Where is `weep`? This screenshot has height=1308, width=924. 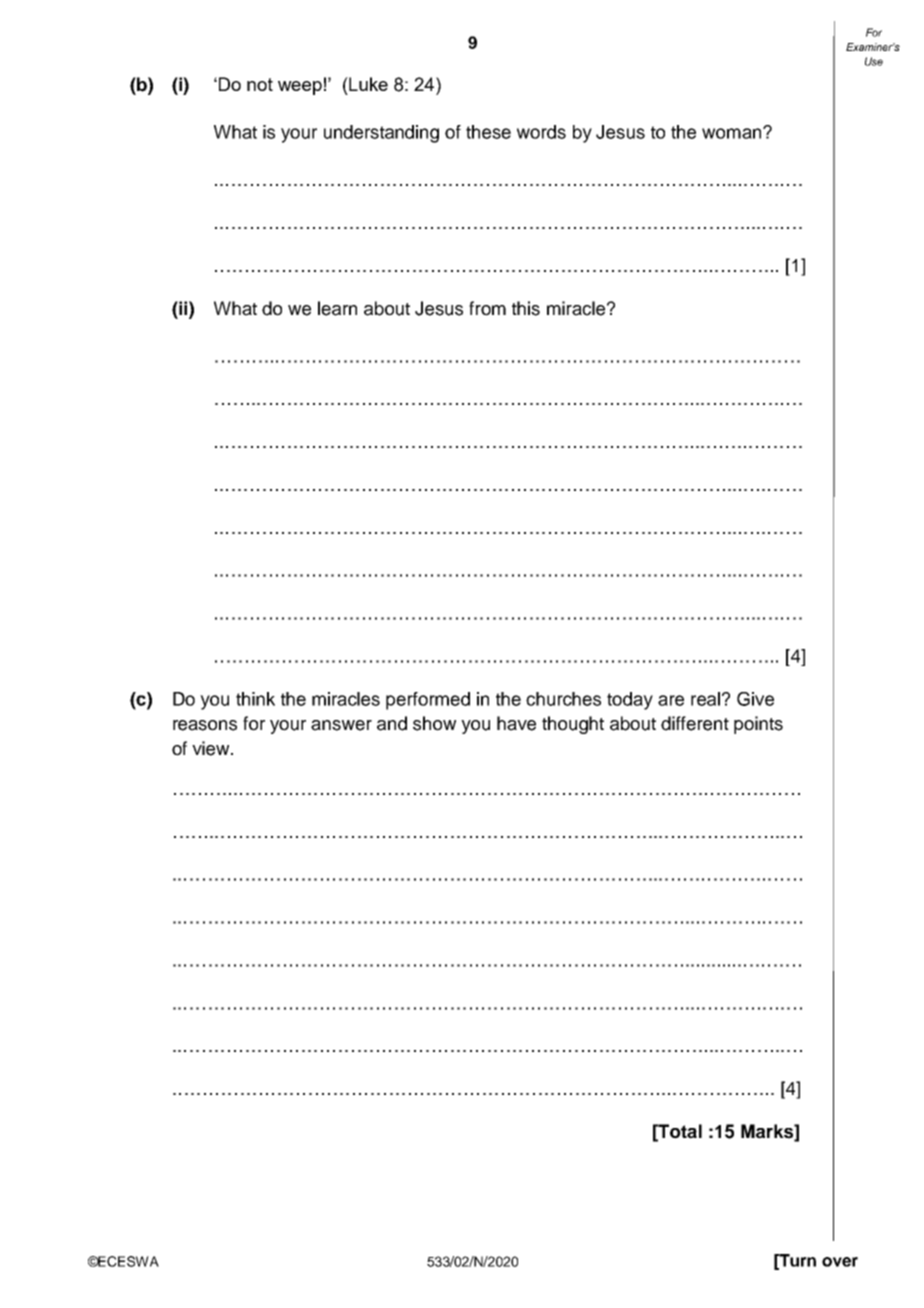 weep is located at coordinates (300, 88).
